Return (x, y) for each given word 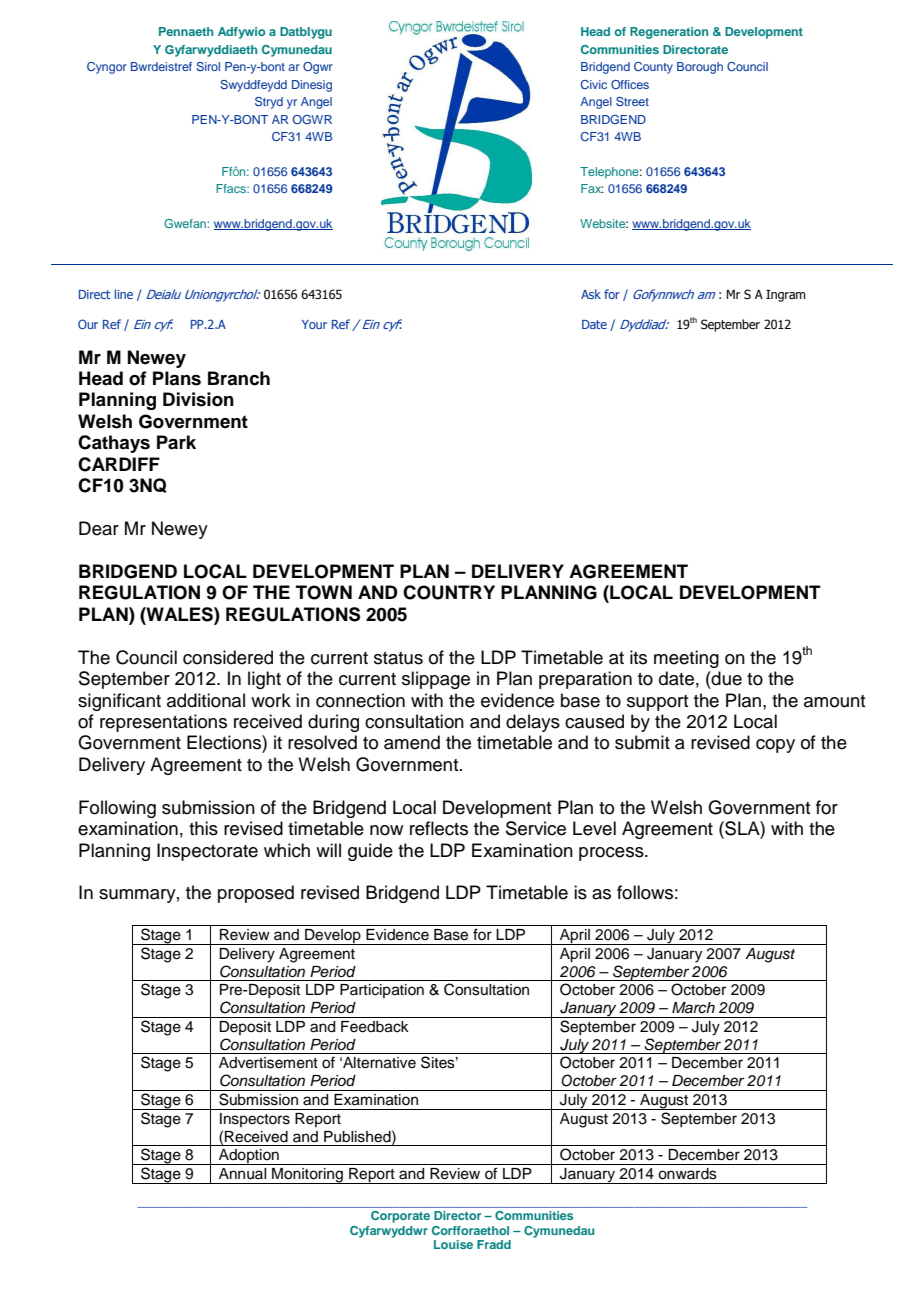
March (693, 1008)
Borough (700, 68)
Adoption (249, 1157)
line (124, 294)
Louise (453, 1244)
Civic (594, 84)
